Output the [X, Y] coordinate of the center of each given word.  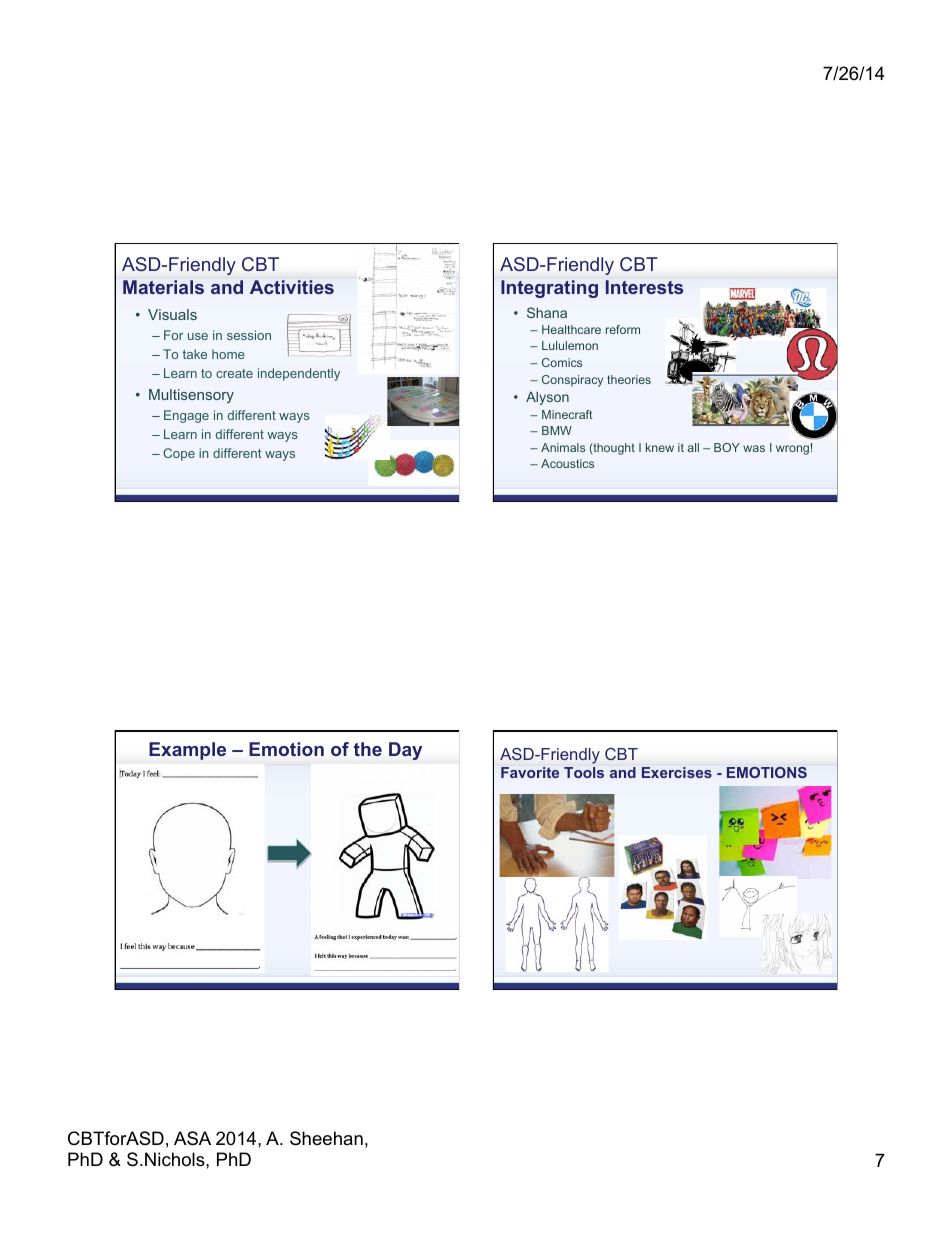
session [249, 335]
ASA [192, 1138]
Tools [584, 772]
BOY [727, 447]
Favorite [530, 772]
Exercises [677, 772]
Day [405, 751]
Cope [179, 454]
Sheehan [326, 1138]
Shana [547, 312]
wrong [792, 450]
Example [187, 751]
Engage [186, 416]
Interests [644, 287]
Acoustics [567, 463]
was [754, 448]
